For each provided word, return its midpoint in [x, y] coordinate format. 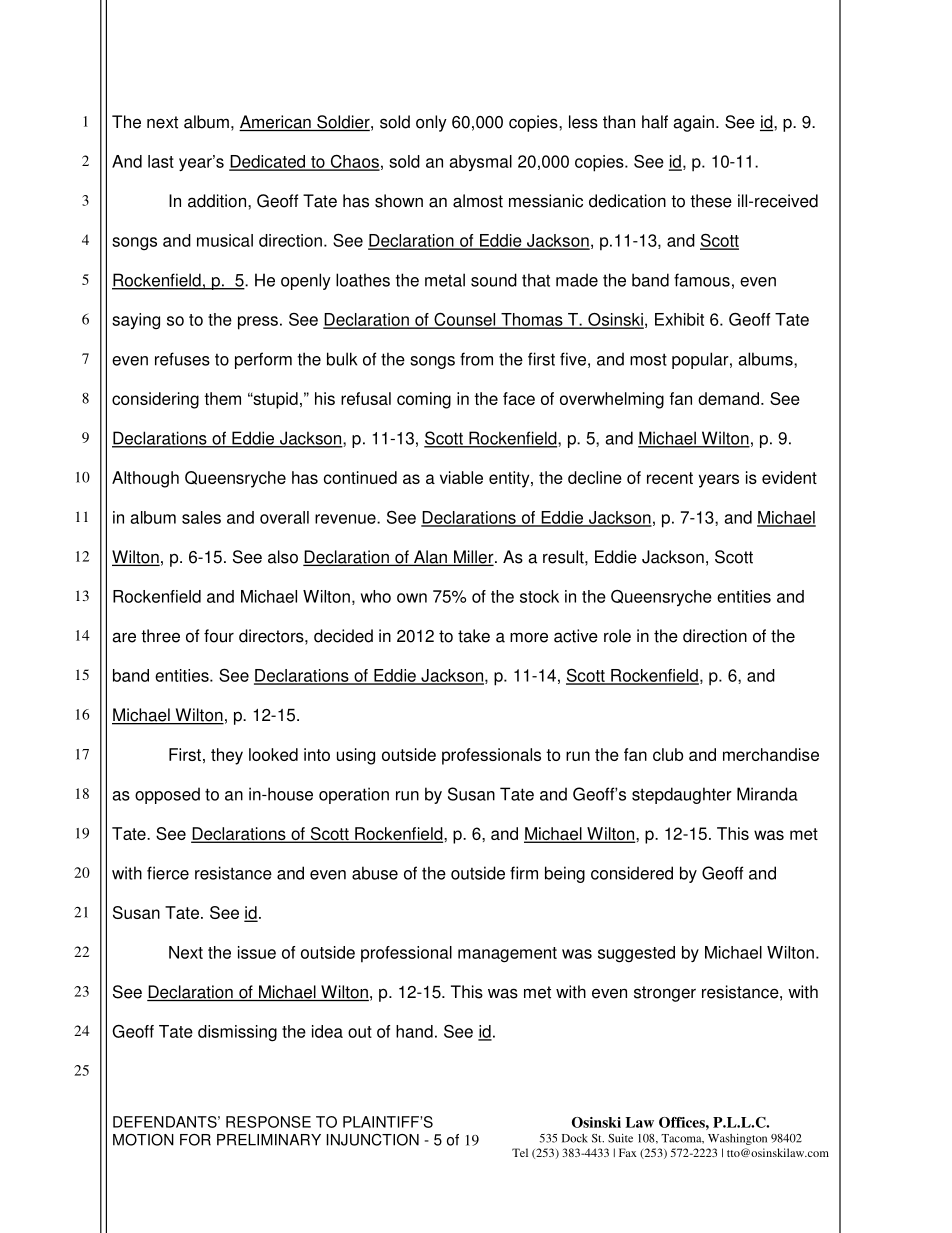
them [222, 398]
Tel [520, 1152]
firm [524, 873]
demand [730, 398]
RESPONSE [268, 1122]
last [161, 161]
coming [424, 400]
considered [632, 873]
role [617, 636]
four [219, 636]
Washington [737, 1139]
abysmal [480, 163]
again [693, 123]
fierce [168, 873]
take [474, 636]
